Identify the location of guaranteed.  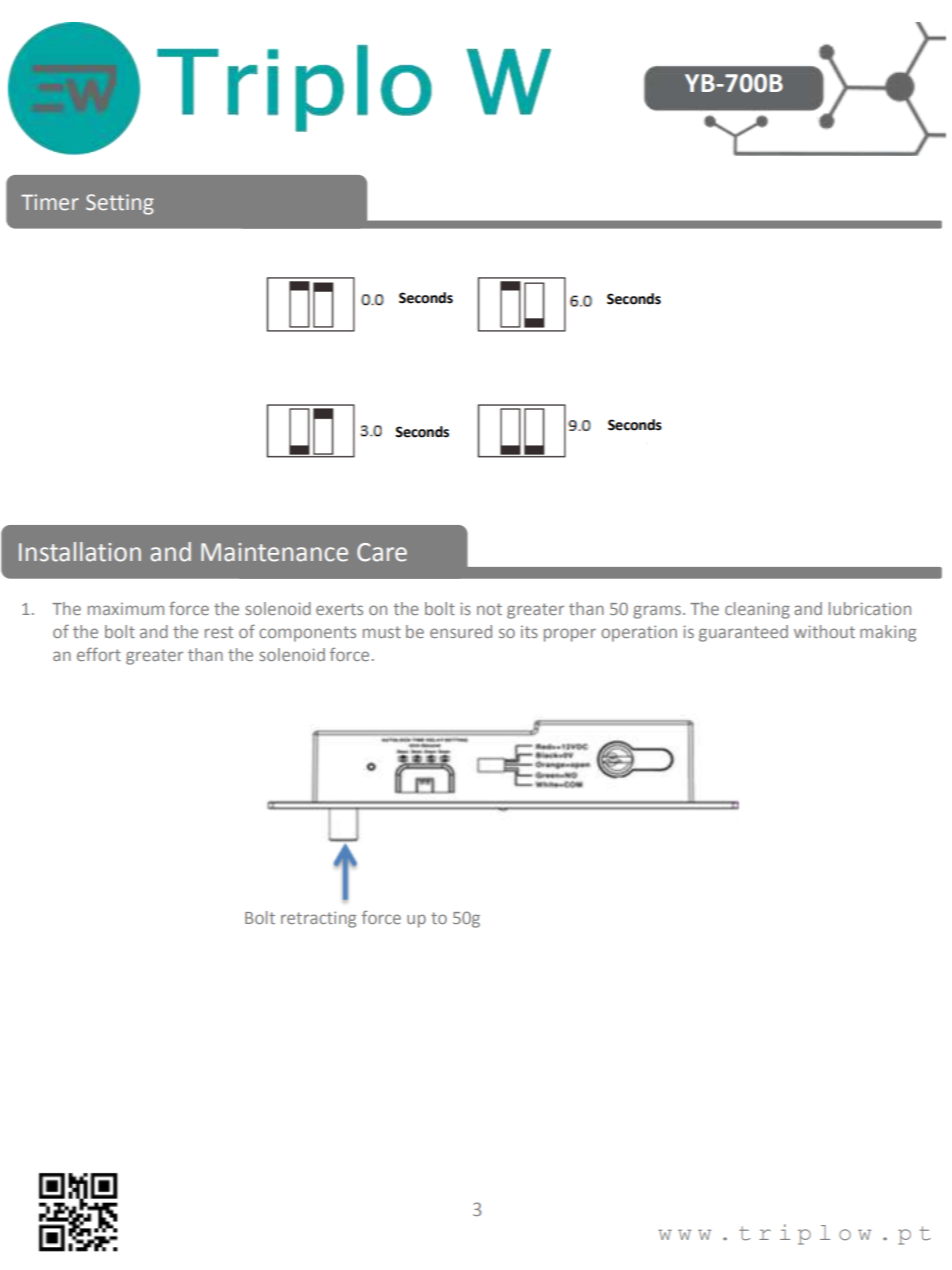
(743, 633).
